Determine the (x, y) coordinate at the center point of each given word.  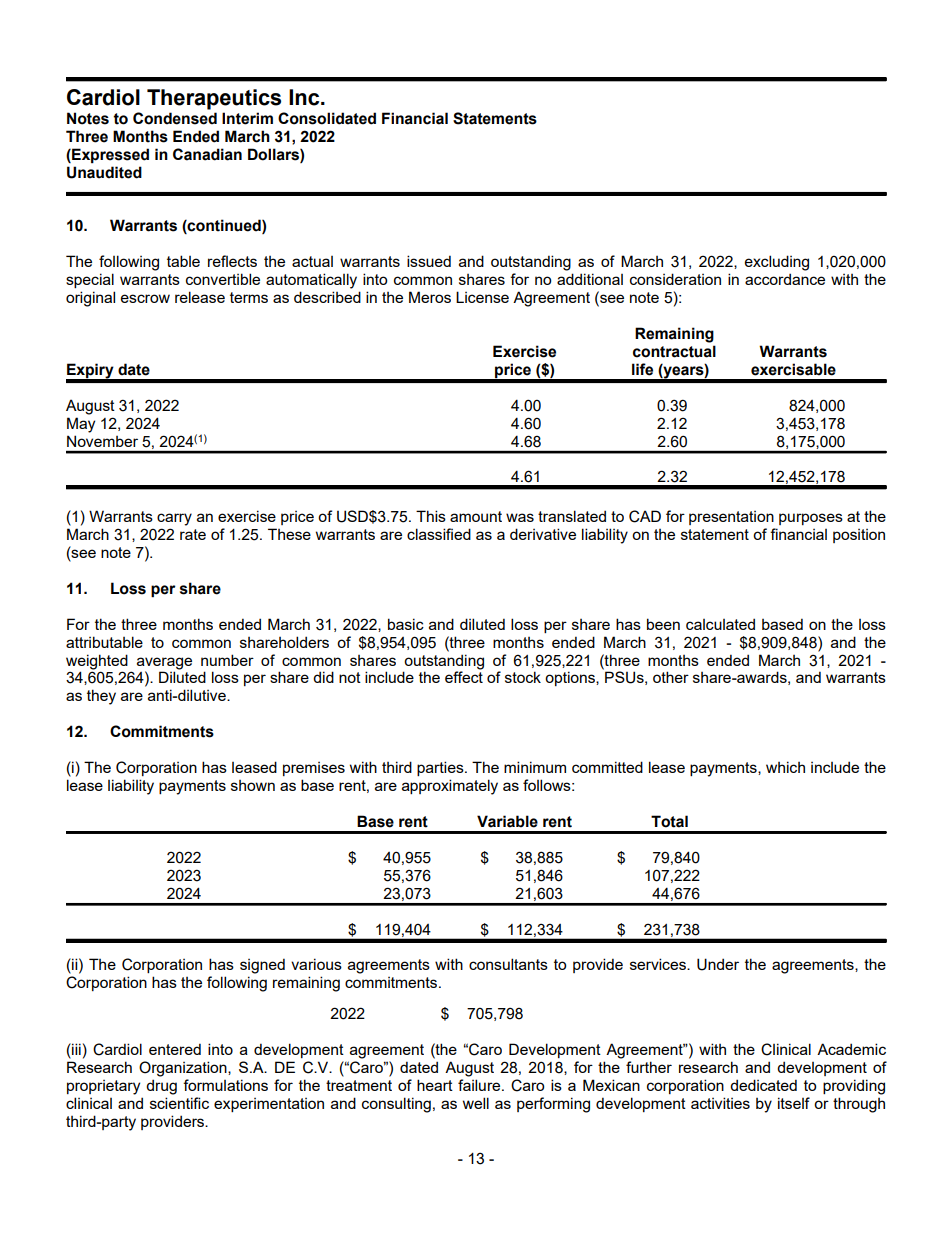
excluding (777, 263)
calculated (720, 624)
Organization (184, 1069)
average (164, 663)
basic (406, 624)
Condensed (175, 118)
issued (429, 261)
